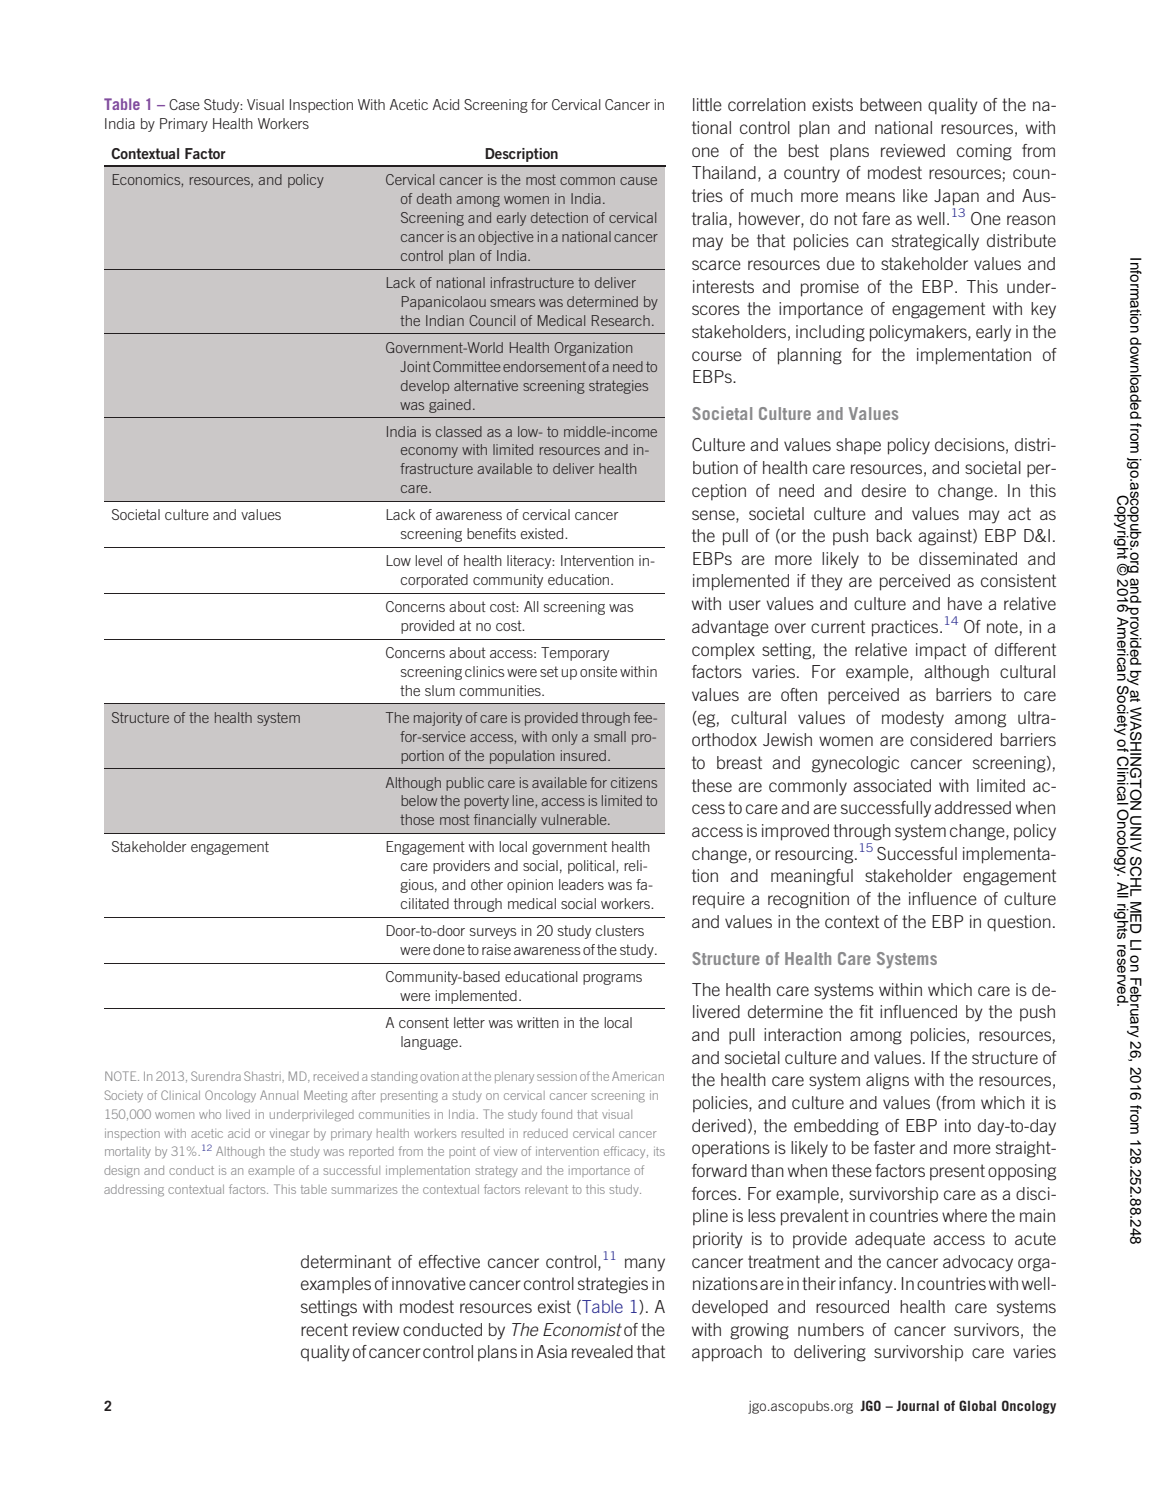  Describe the element at coordinates (184, 104) in the screenshot. I see `Case` at that location.
